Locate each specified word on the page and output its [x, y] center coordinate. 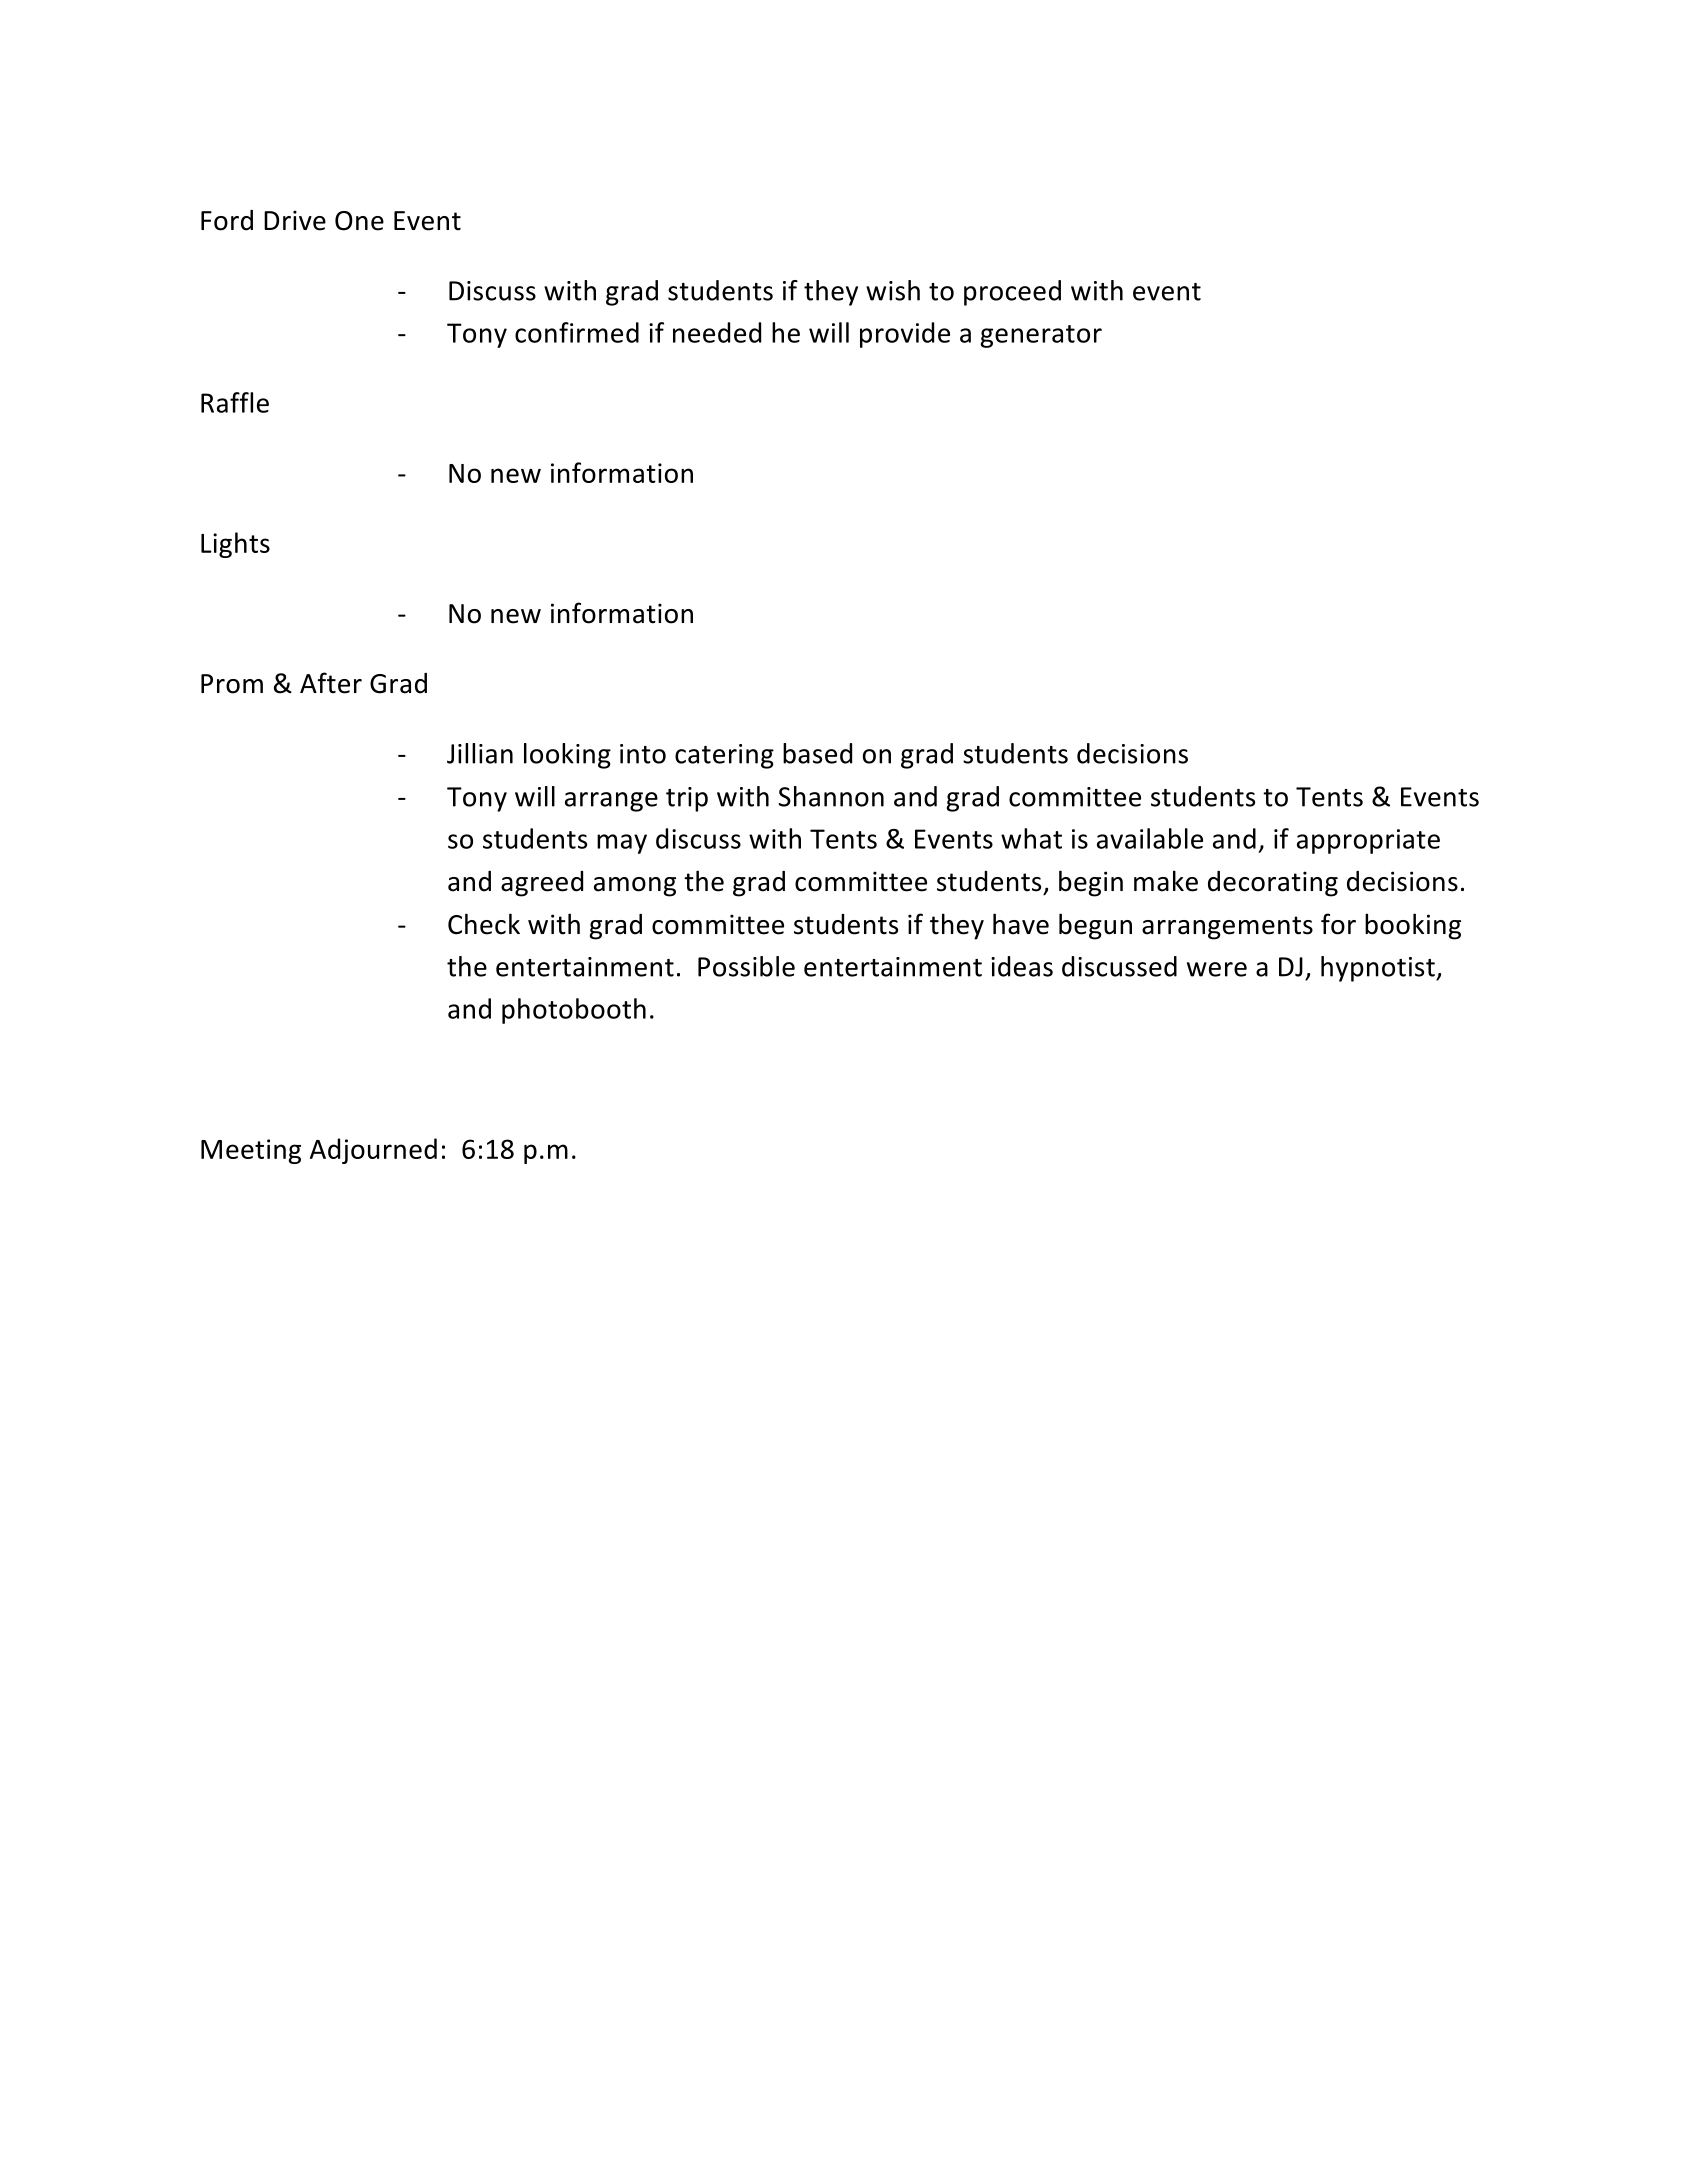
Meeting [251, 1151]
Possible [746, 966]
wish [893, 290]
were [1217, 969]
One [359, 221]
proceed [1012, 293]
